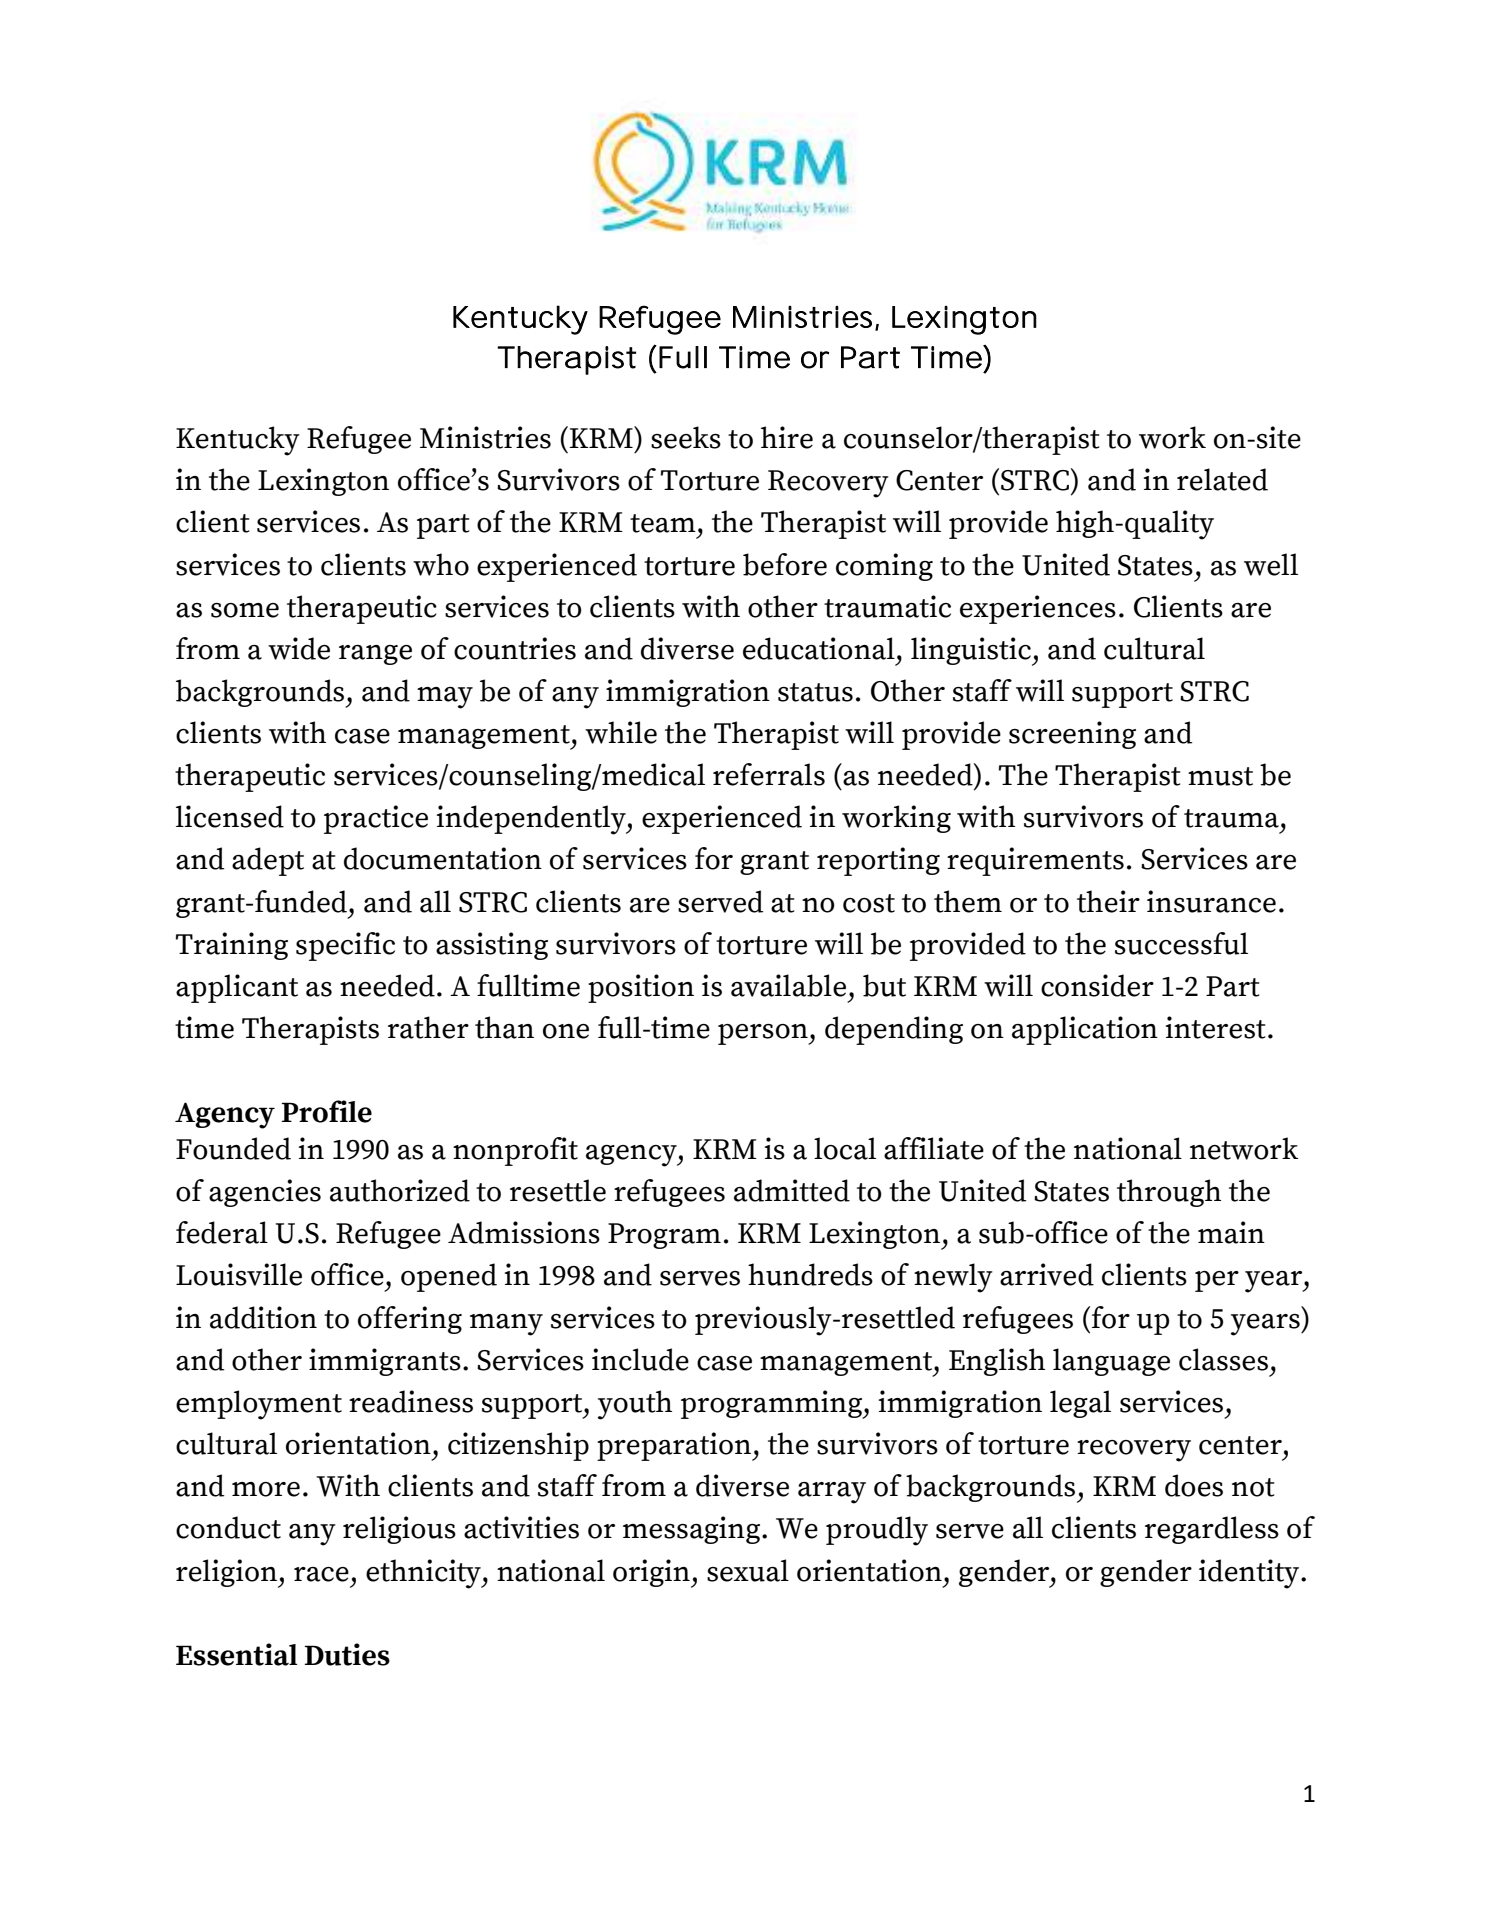  I want to click on related, so click(1222, 479).
